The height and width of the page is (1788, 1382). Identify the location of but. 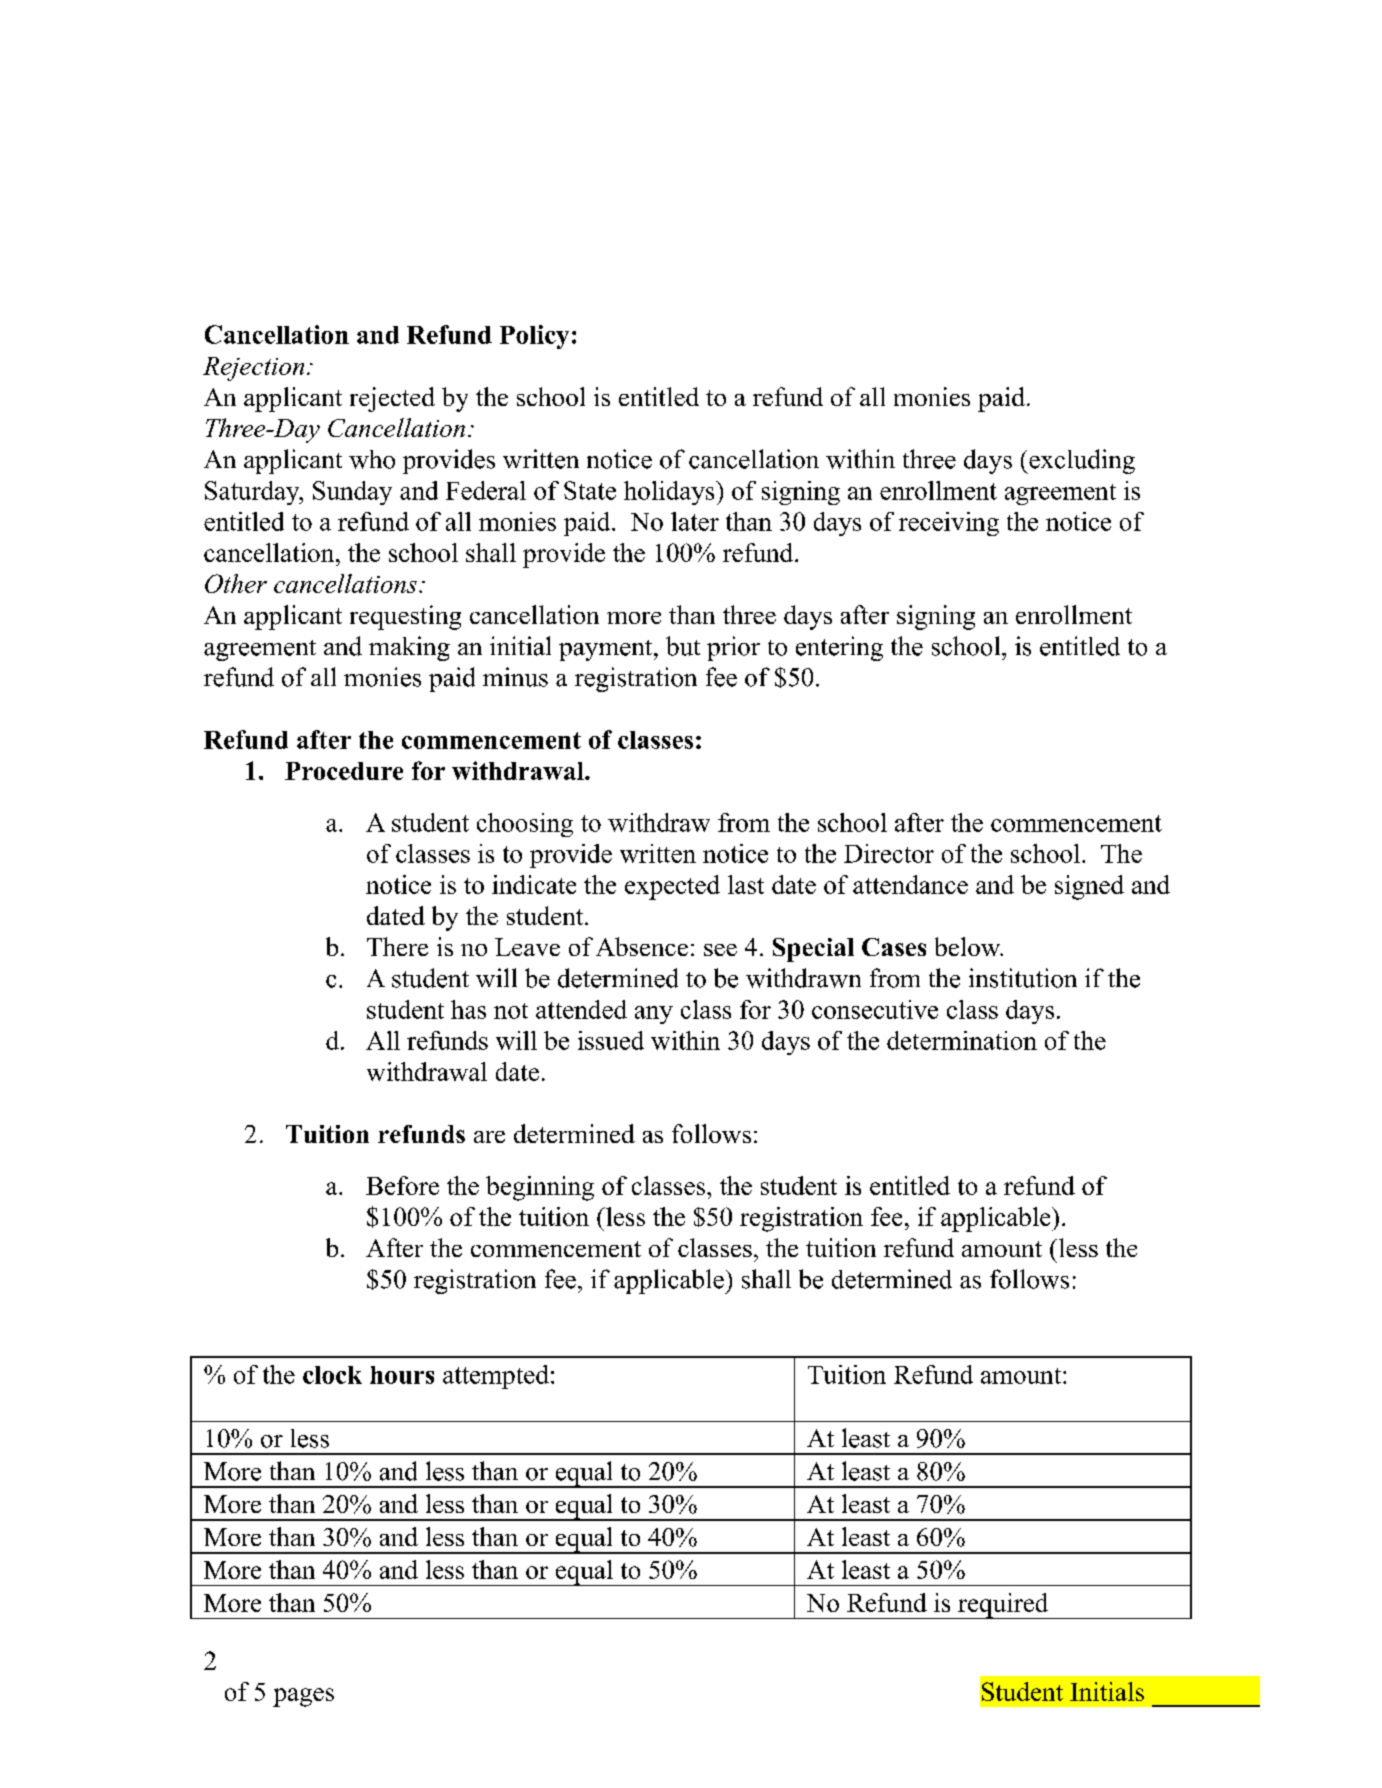
(683, 646).
